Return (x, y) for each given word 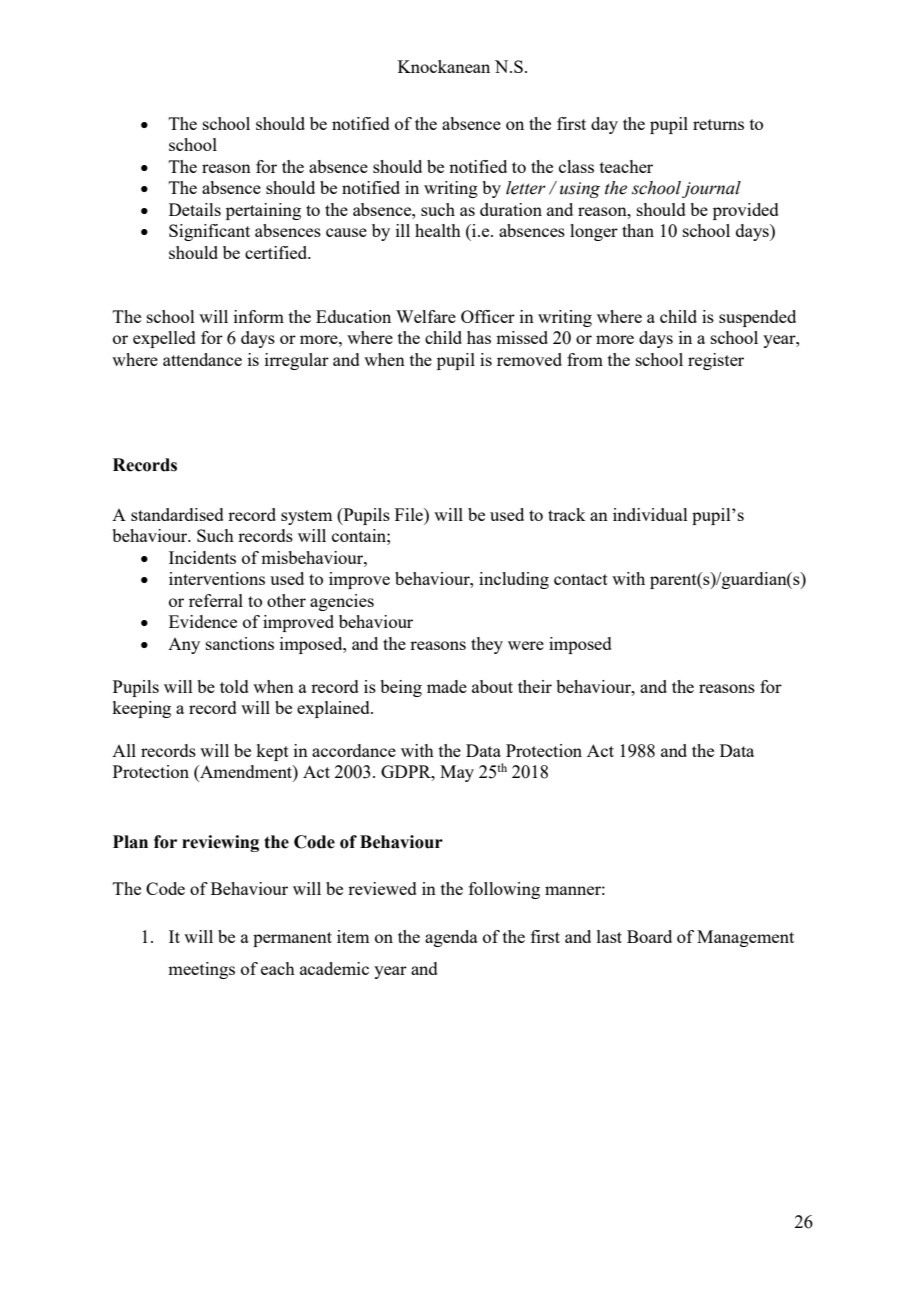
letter (526, 188)
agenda (451, 938)
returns (718, 124)
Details (195, 209)
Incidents (202, 557)
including (514, 580)
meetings (201, 970)
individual (650, 514)
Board (649, 936)
